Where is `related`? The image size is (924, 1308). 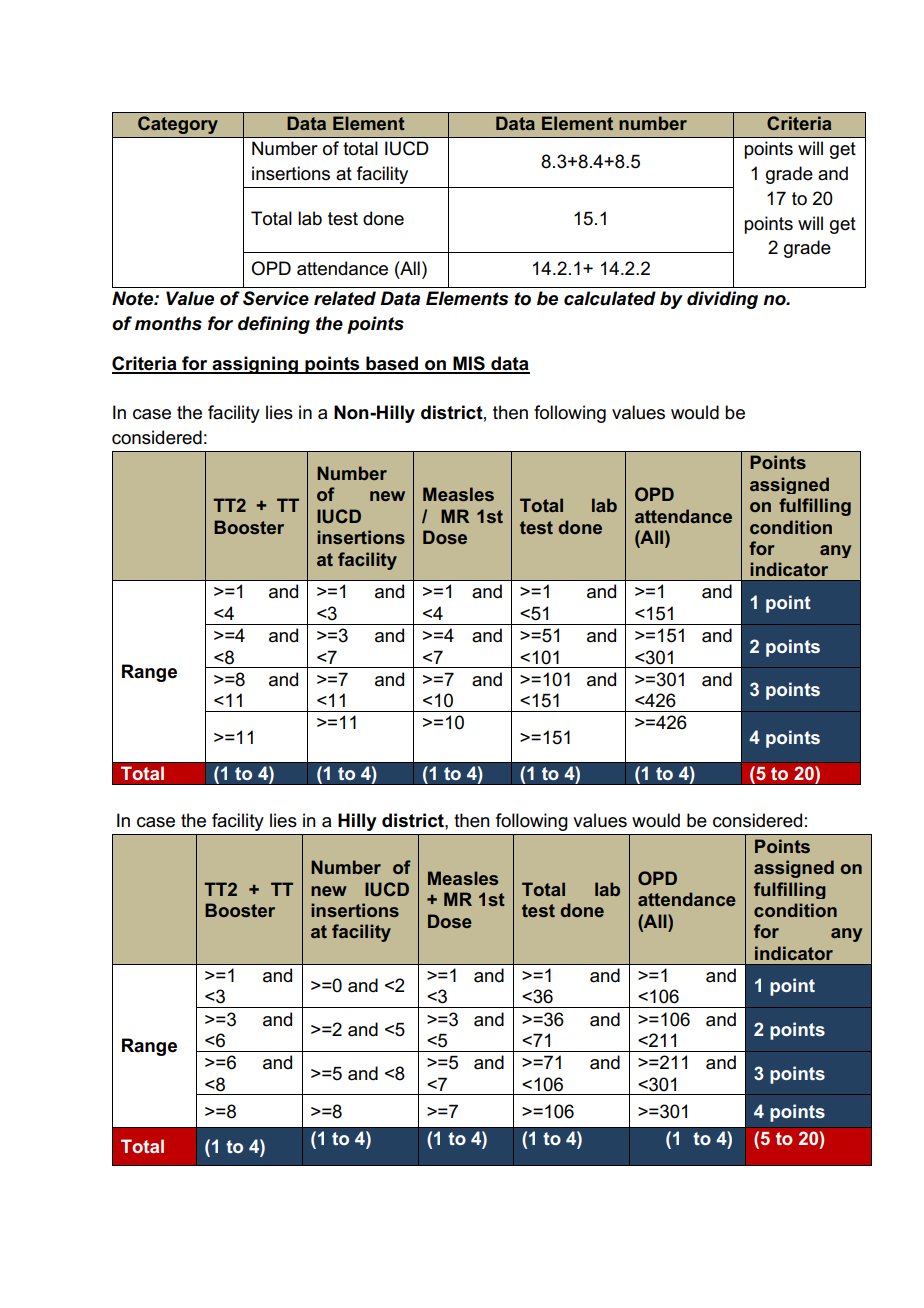
related is located at coordinates (345, 298).
